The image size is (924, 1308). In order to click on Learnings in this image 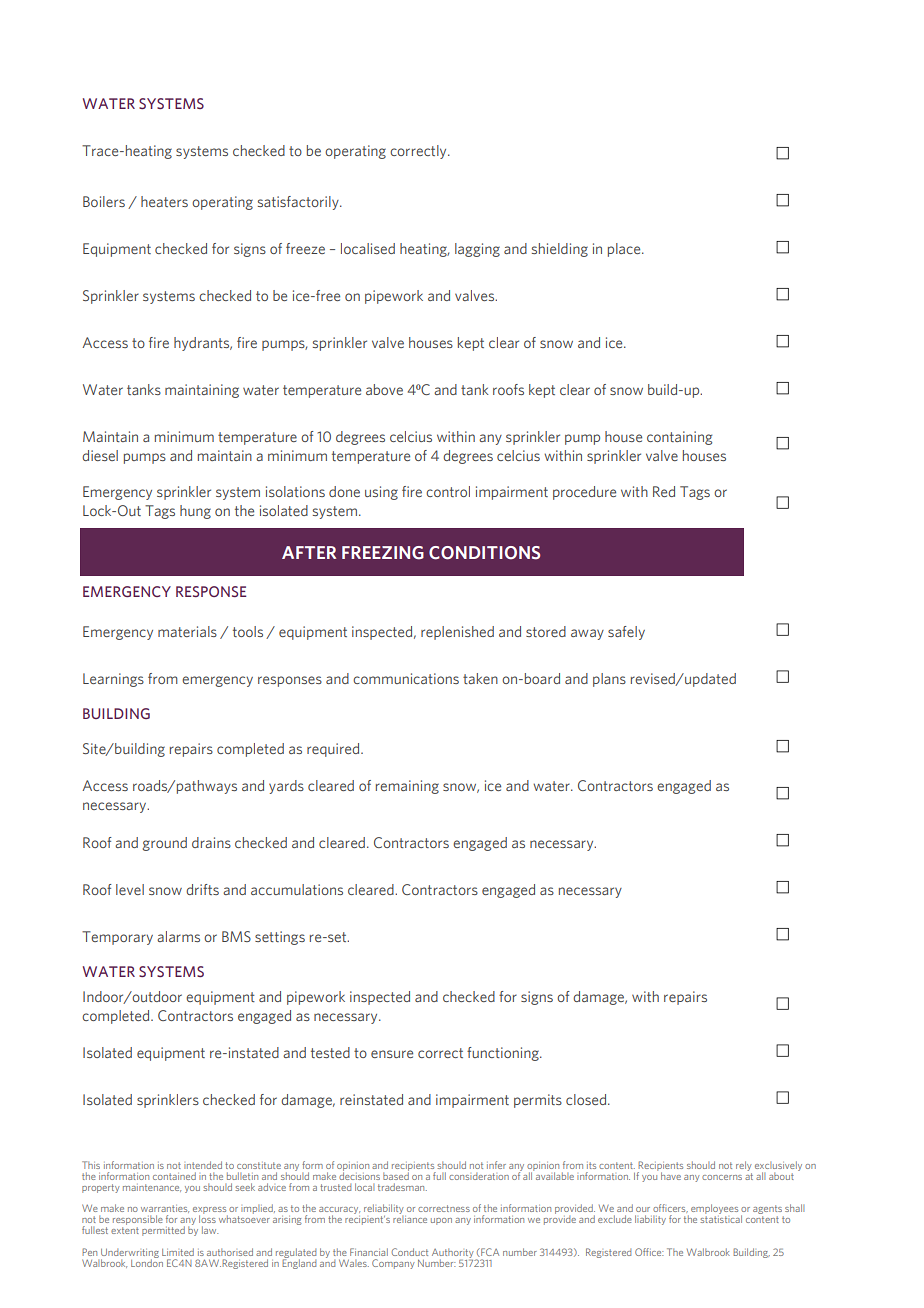, I will do `click(113, 680)`.
